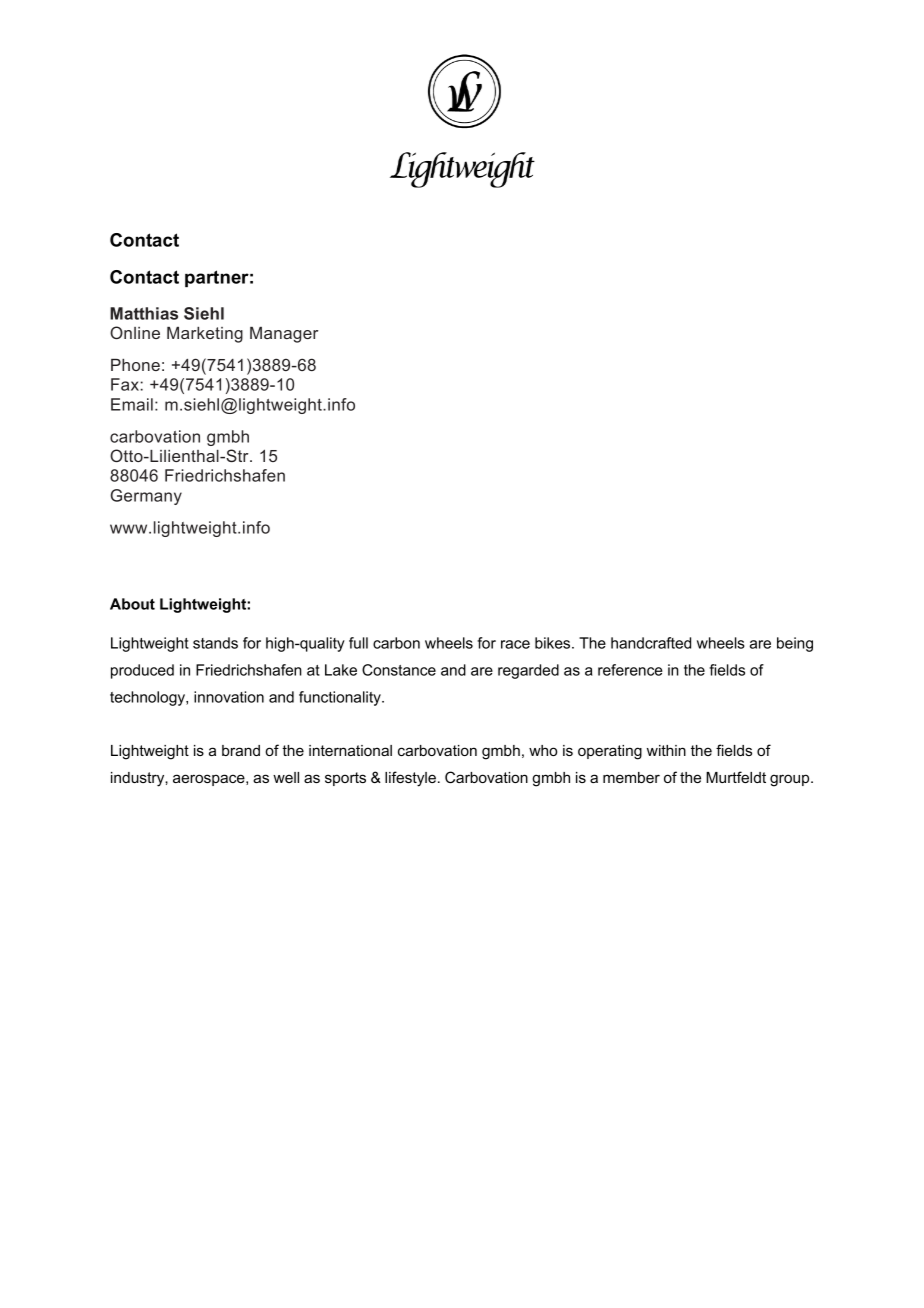 This document has height=1308, width=924. What do you see at coordinates (132, 404) in the document?
I see `Email` at bounding box center [132, 404].
